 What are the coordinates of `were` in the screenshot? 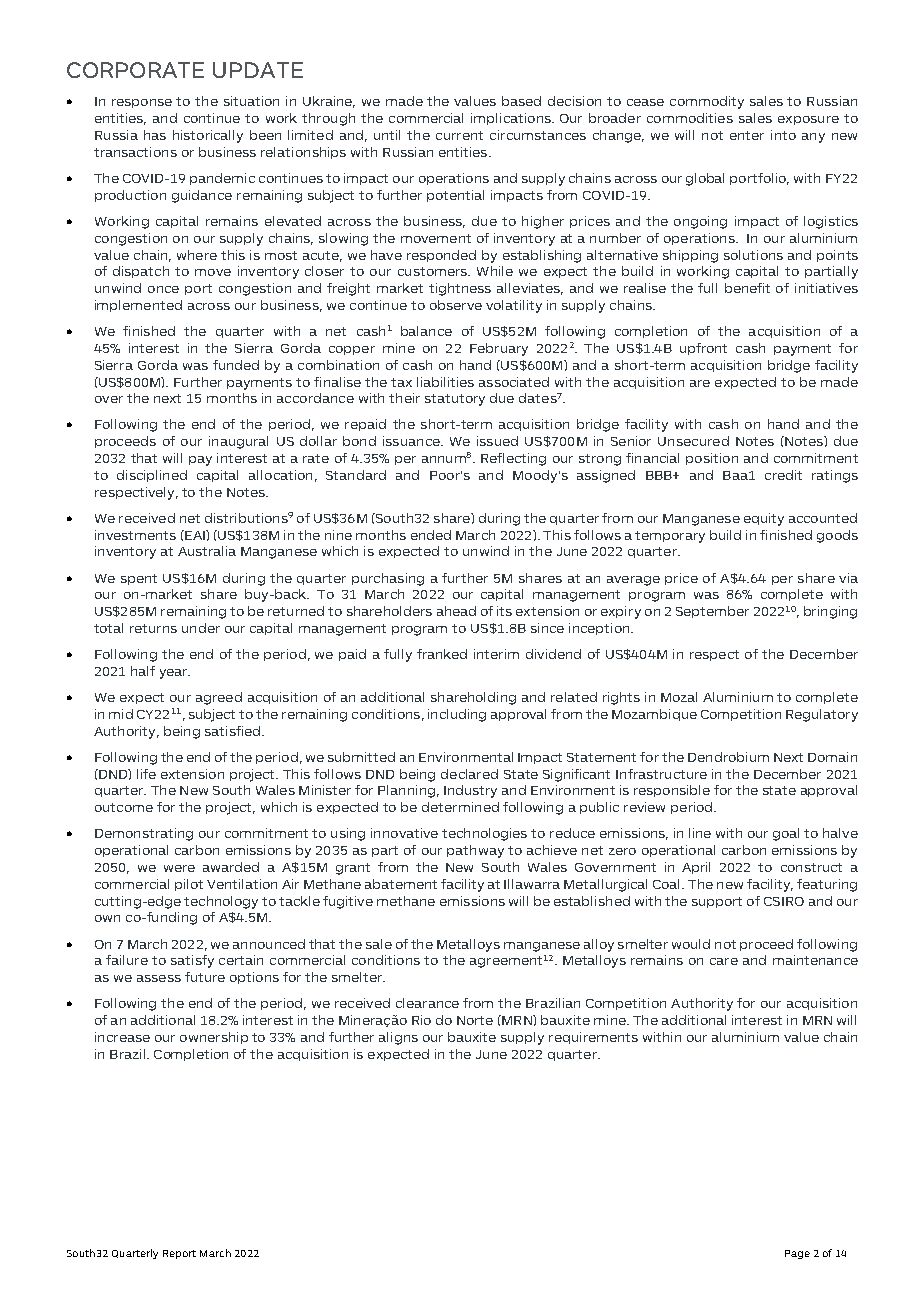 It's located at (179, 868).
